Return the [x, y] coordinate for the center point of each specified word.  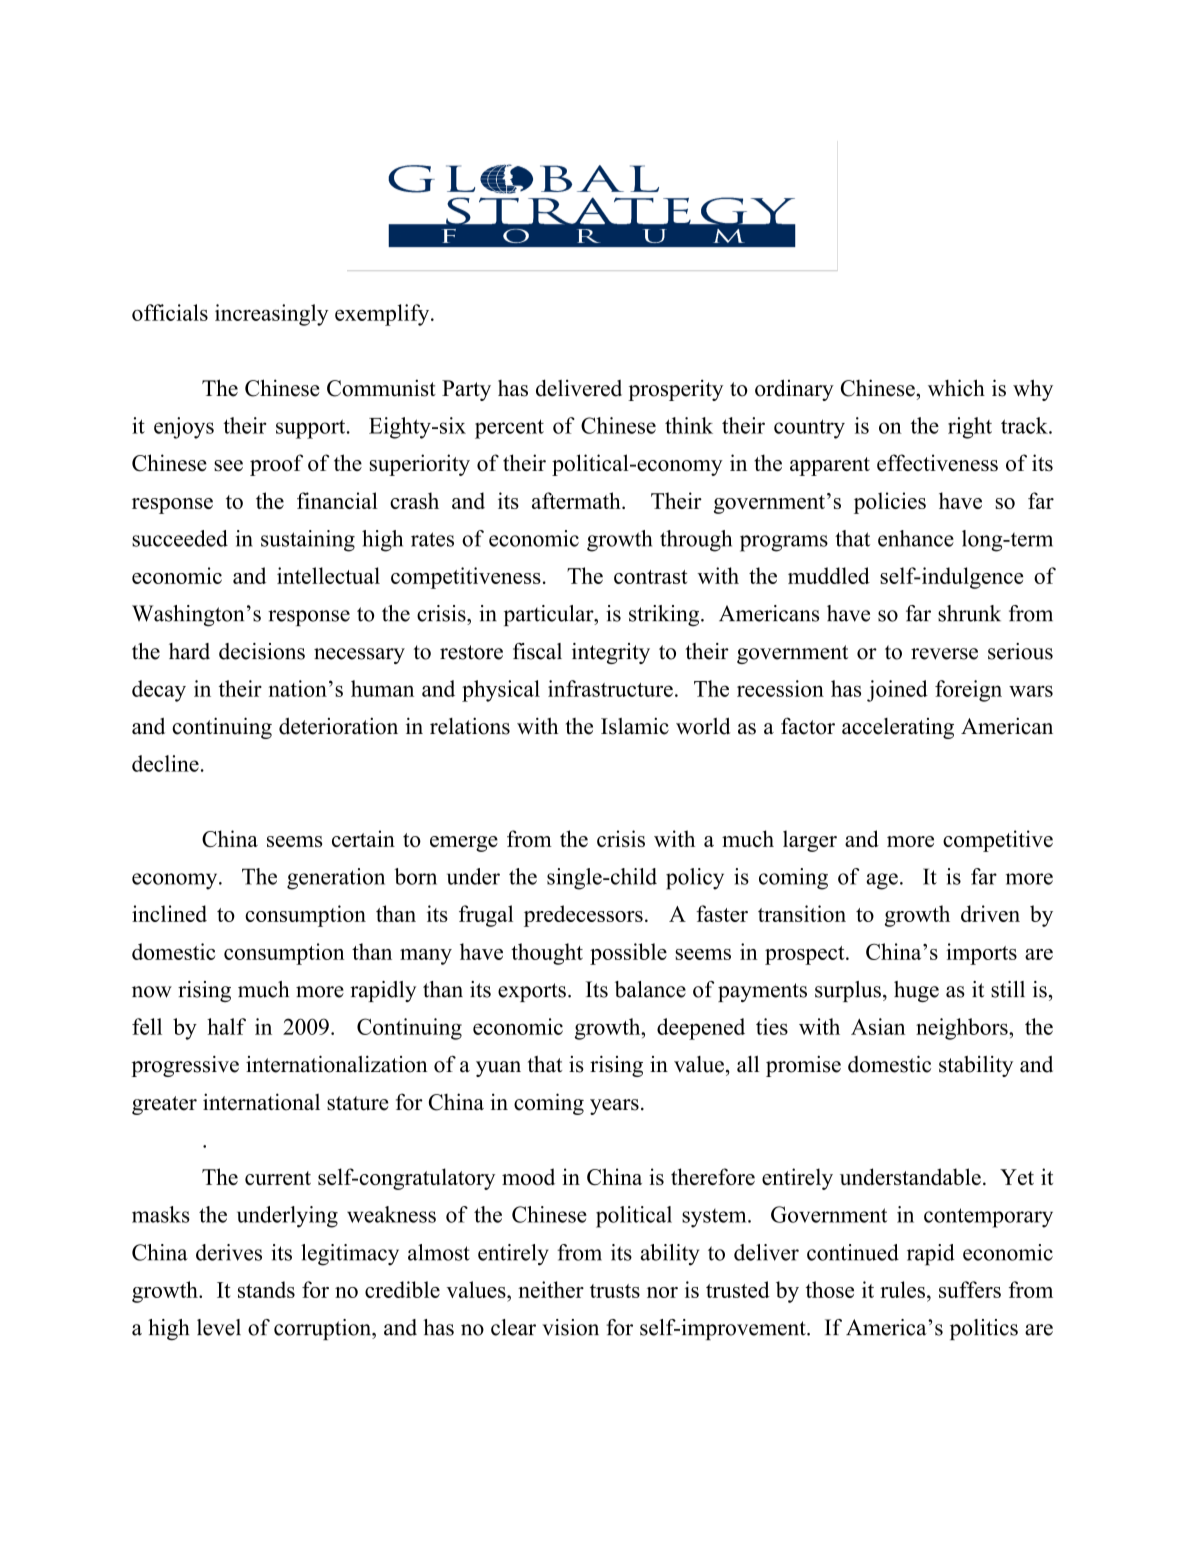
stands [266, 1289]
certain [363, 838]
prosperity [675, 390]
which [956, 388]
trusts [615, 1291]
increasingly [272, 315]
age [882, 881]
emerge [464, 844]
